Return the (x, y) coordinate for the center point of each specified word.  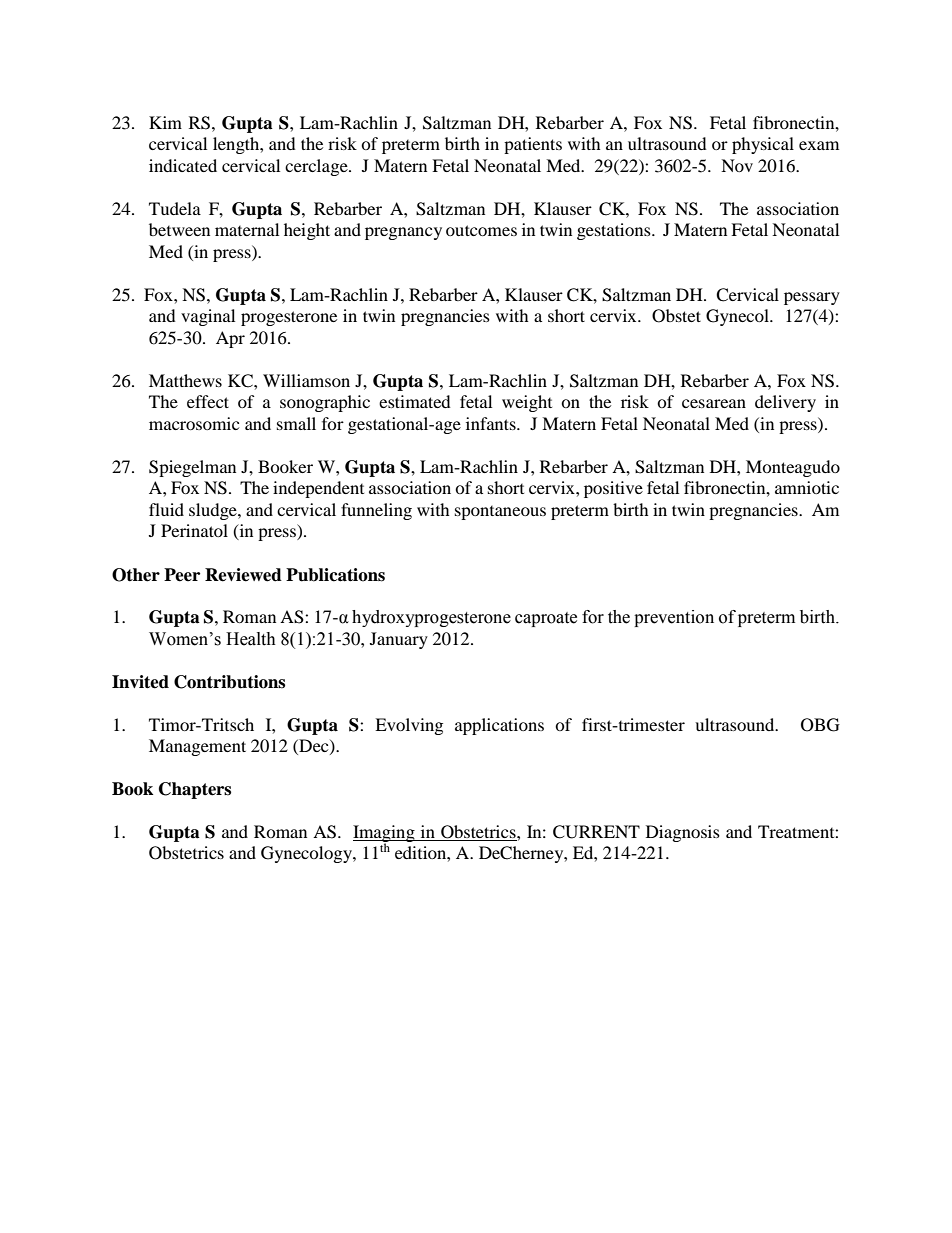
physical (763, 145)
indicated (183, 165)
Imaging (385, 835)
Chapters (195, 790)
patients (533, 145)
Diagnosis (683, 833)
